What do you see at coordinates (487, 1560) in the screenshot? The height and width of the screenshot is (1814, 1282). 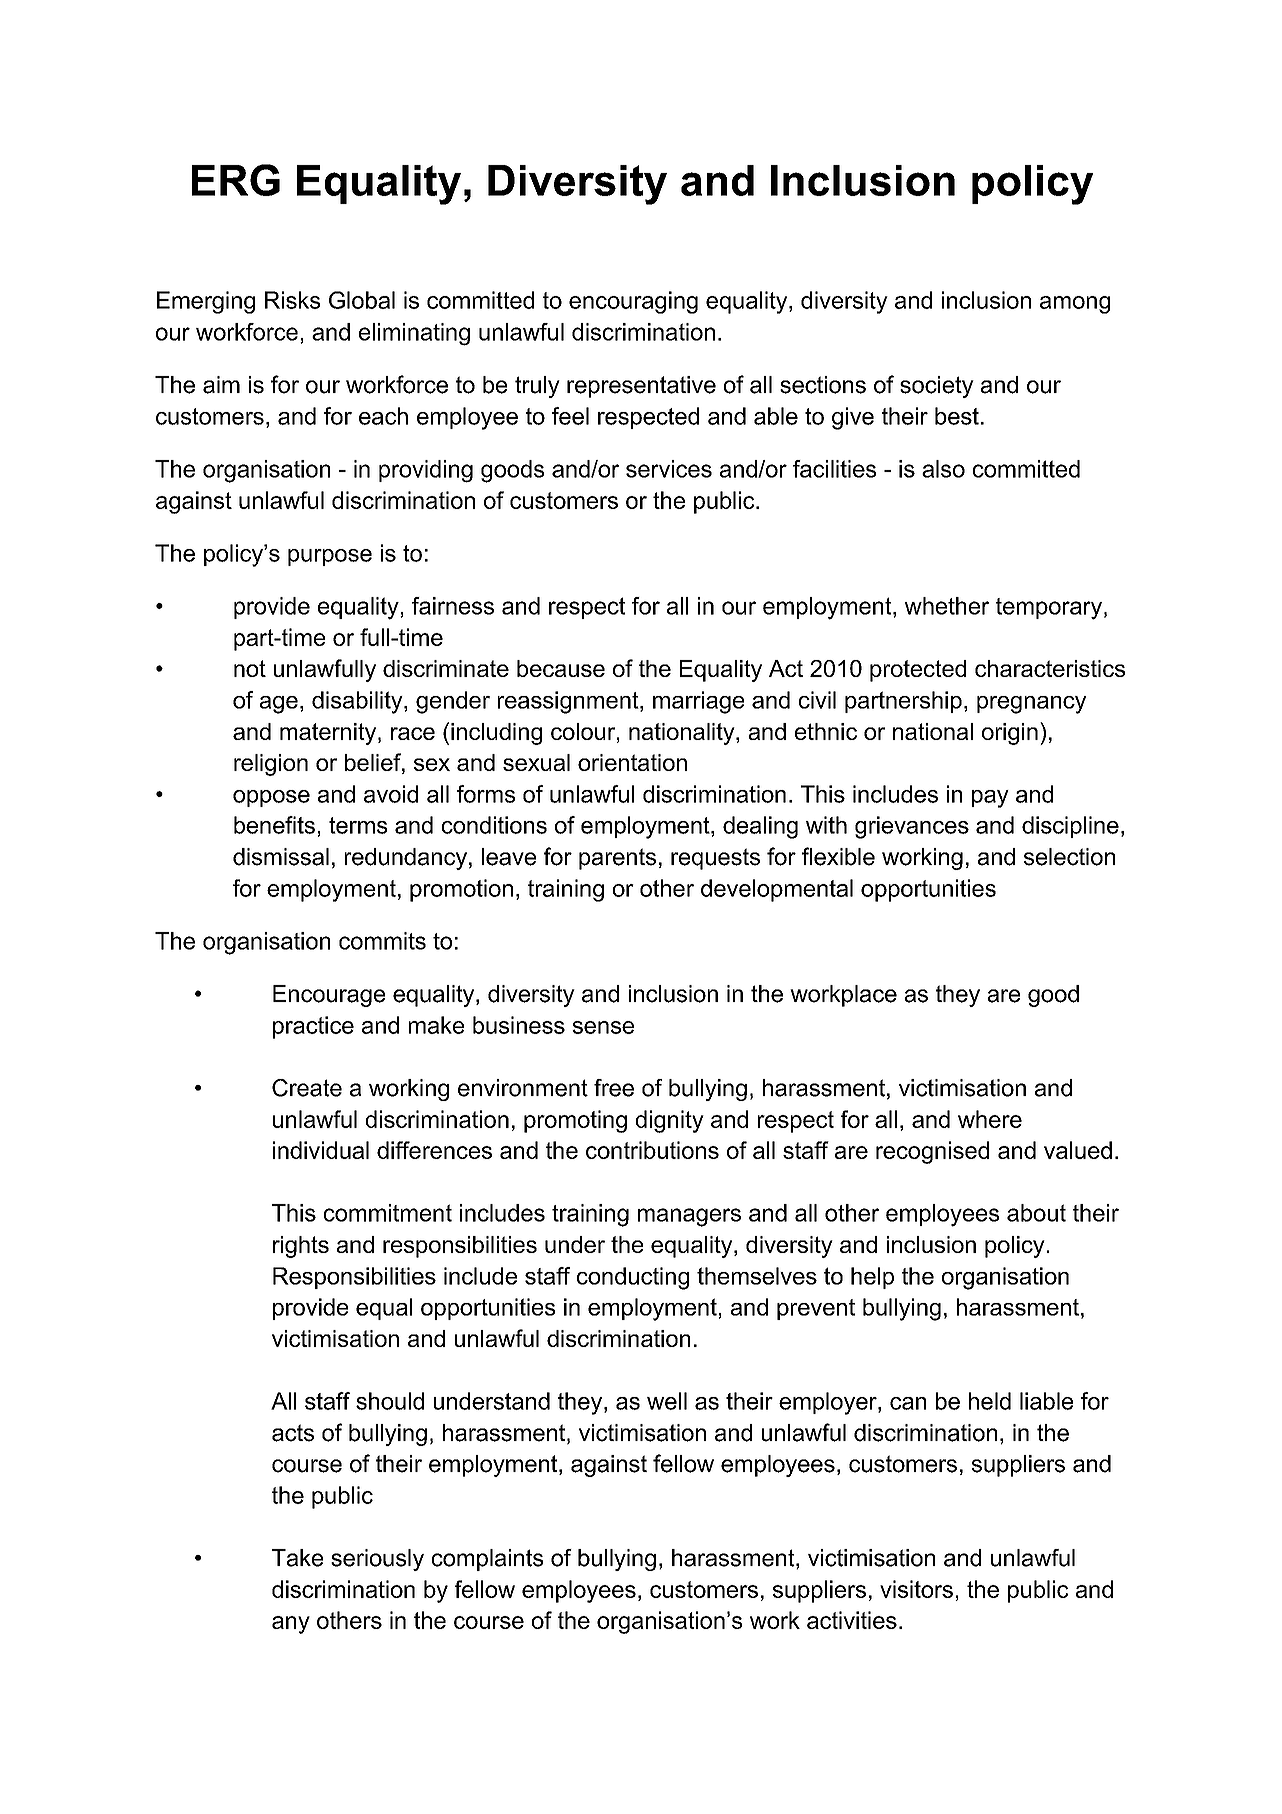 I see `complaints` at bounding box center [487, 1560].
